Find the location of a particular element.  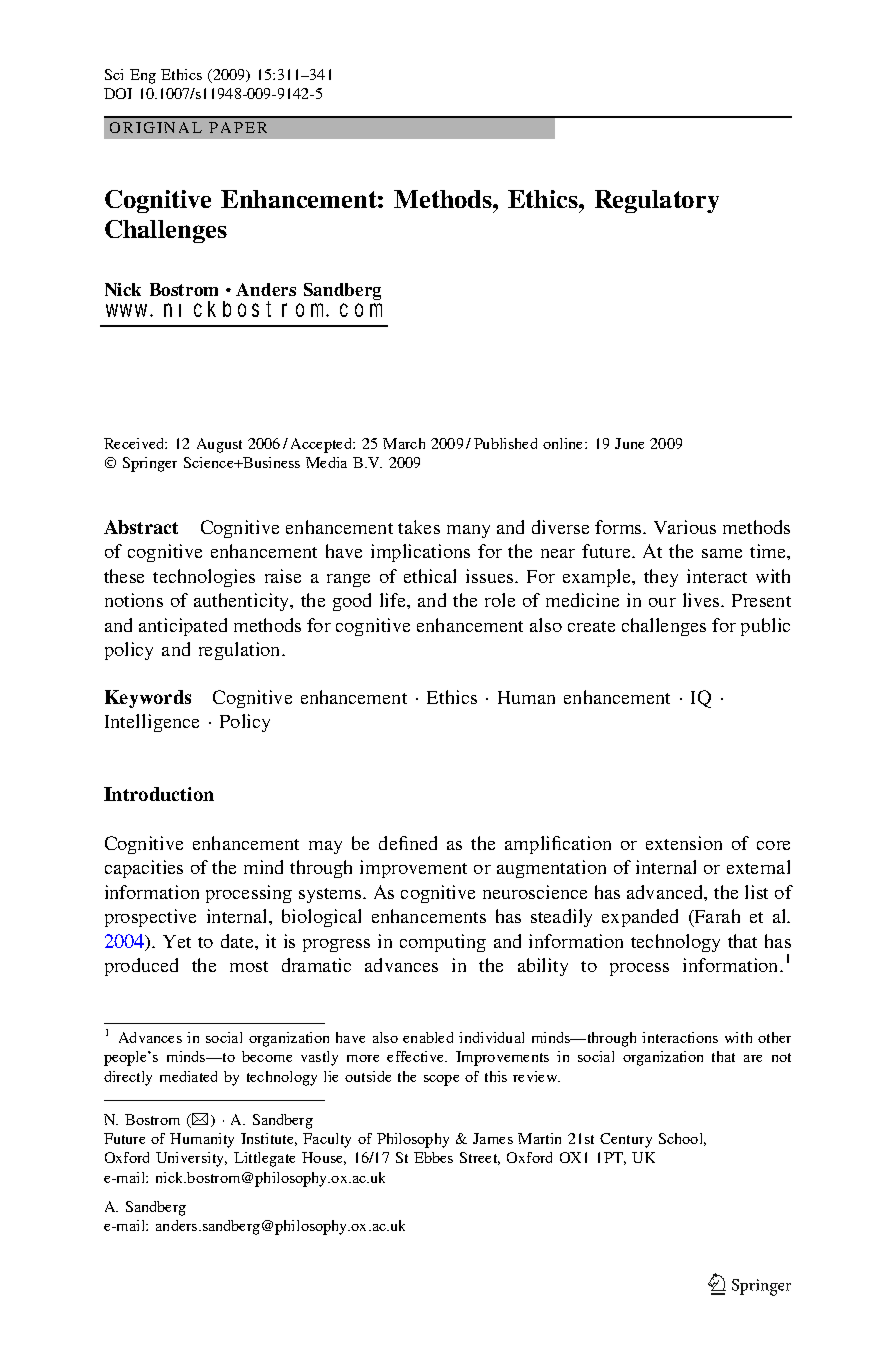

James is located at coordinates (493, 1138).
